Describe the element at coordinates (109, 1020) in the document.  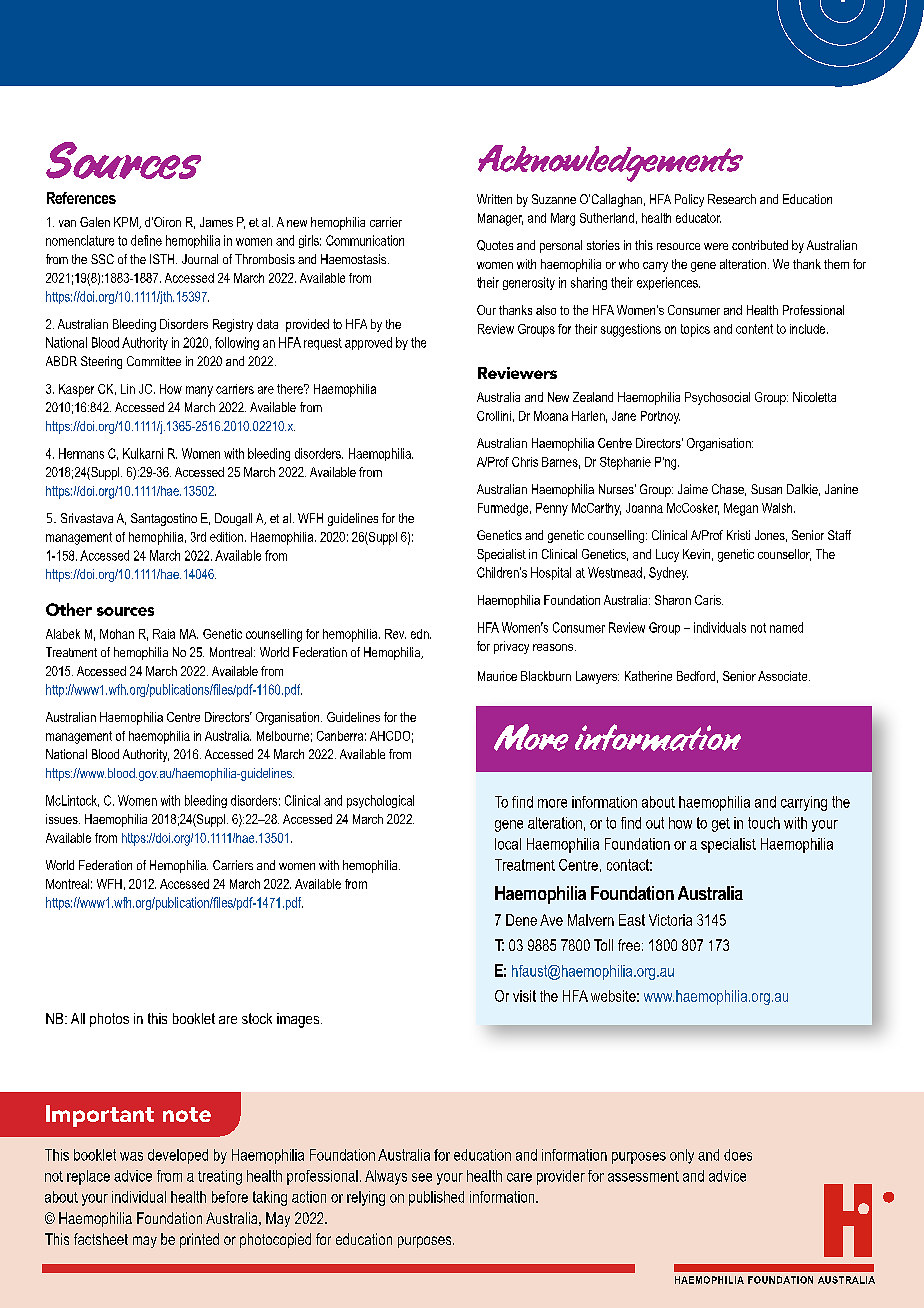
I see `photos` at that location.
